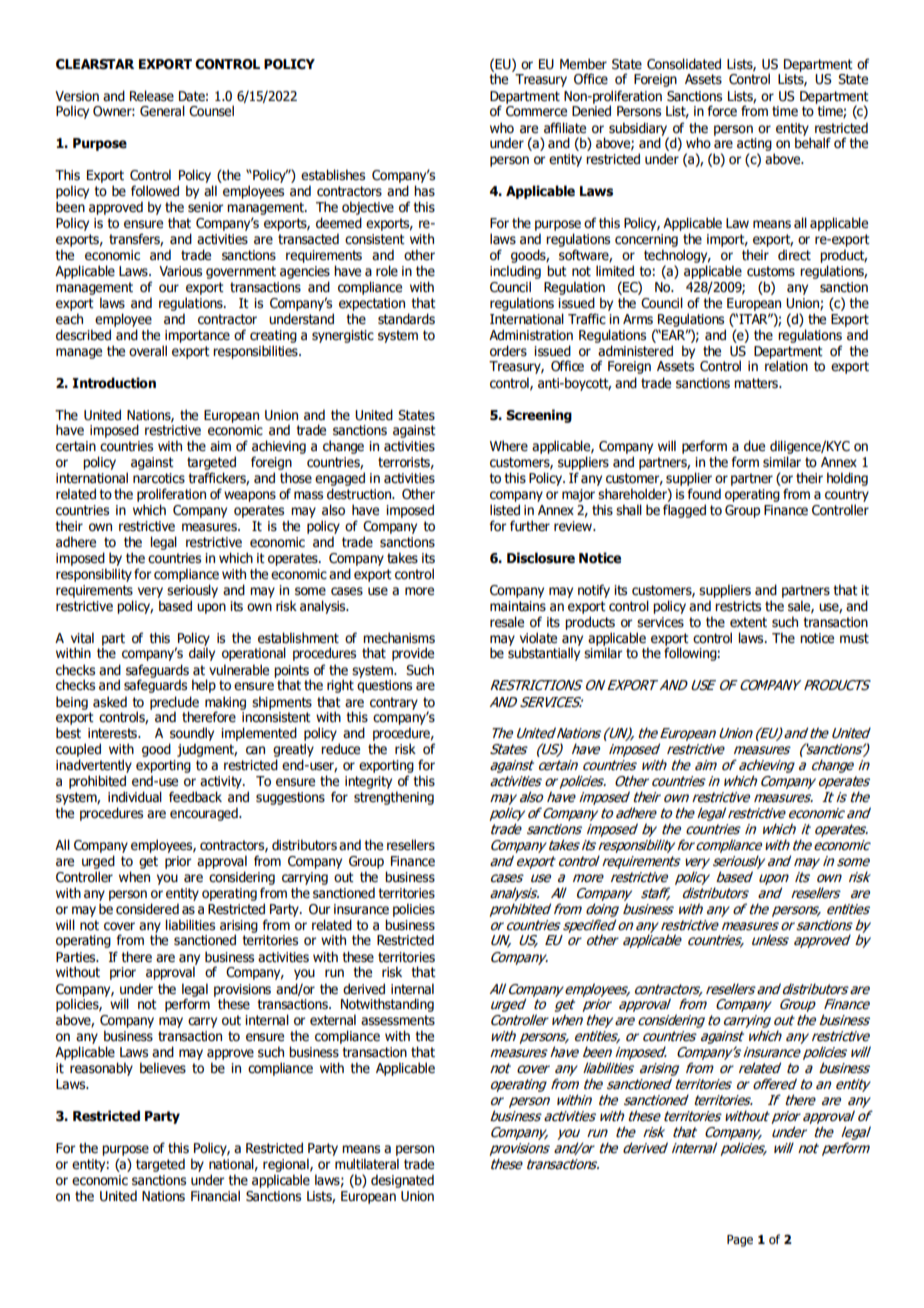 This image has height=1308, width=924. I want to click on Financial, so click(215, 1196).
